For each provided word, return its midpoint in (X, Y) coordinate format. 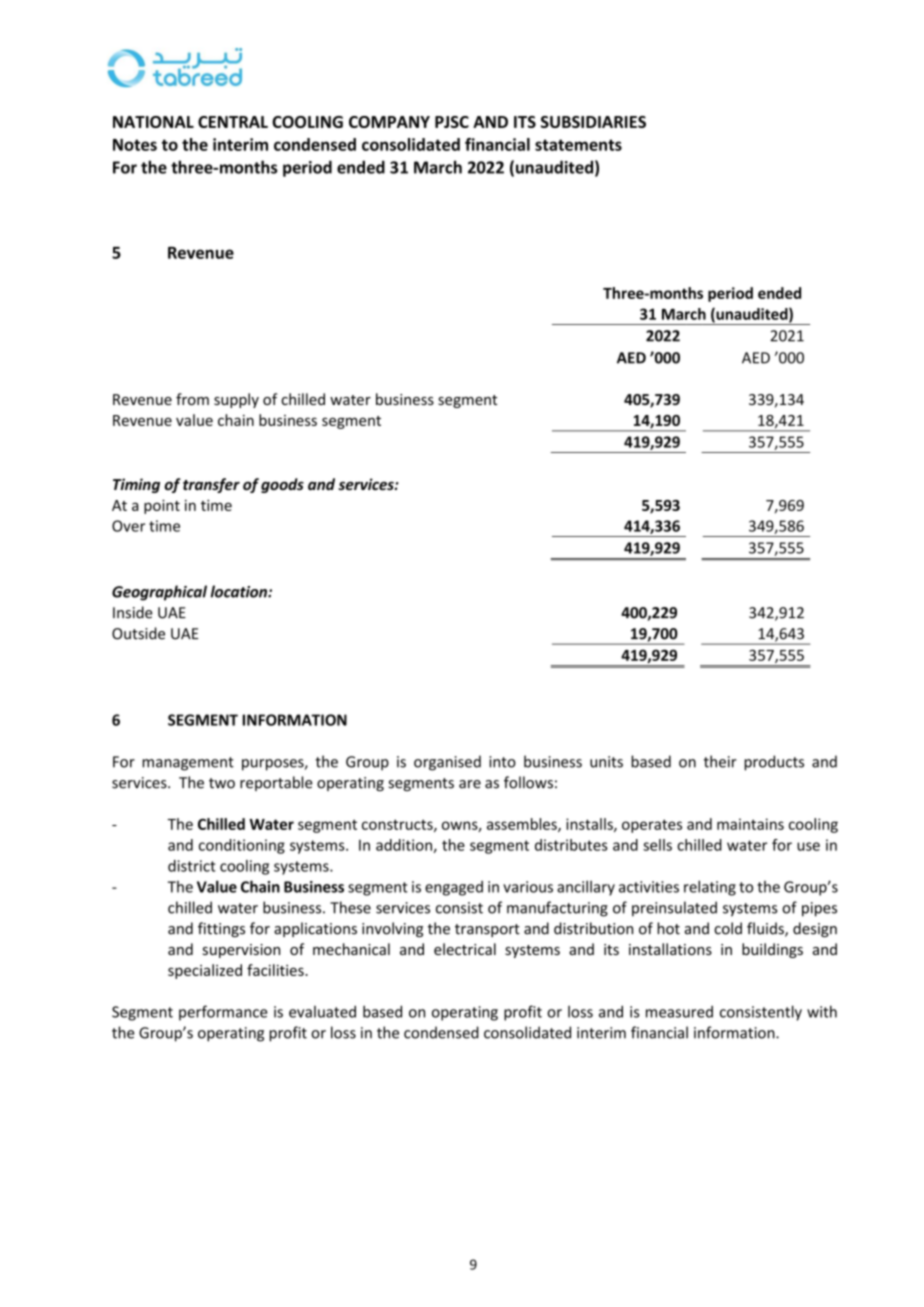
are (470, 784)
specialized (205, 971)
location (239, 591)
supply (236, 400)
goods (282, 485)
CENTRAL (233, 122)
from (192, 399)
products (774, 763)
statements (578, 145)
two (222, 783)
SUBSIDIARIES (593, 122)
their (720, 761)
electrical (465, 949)
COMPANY (389, 122)
